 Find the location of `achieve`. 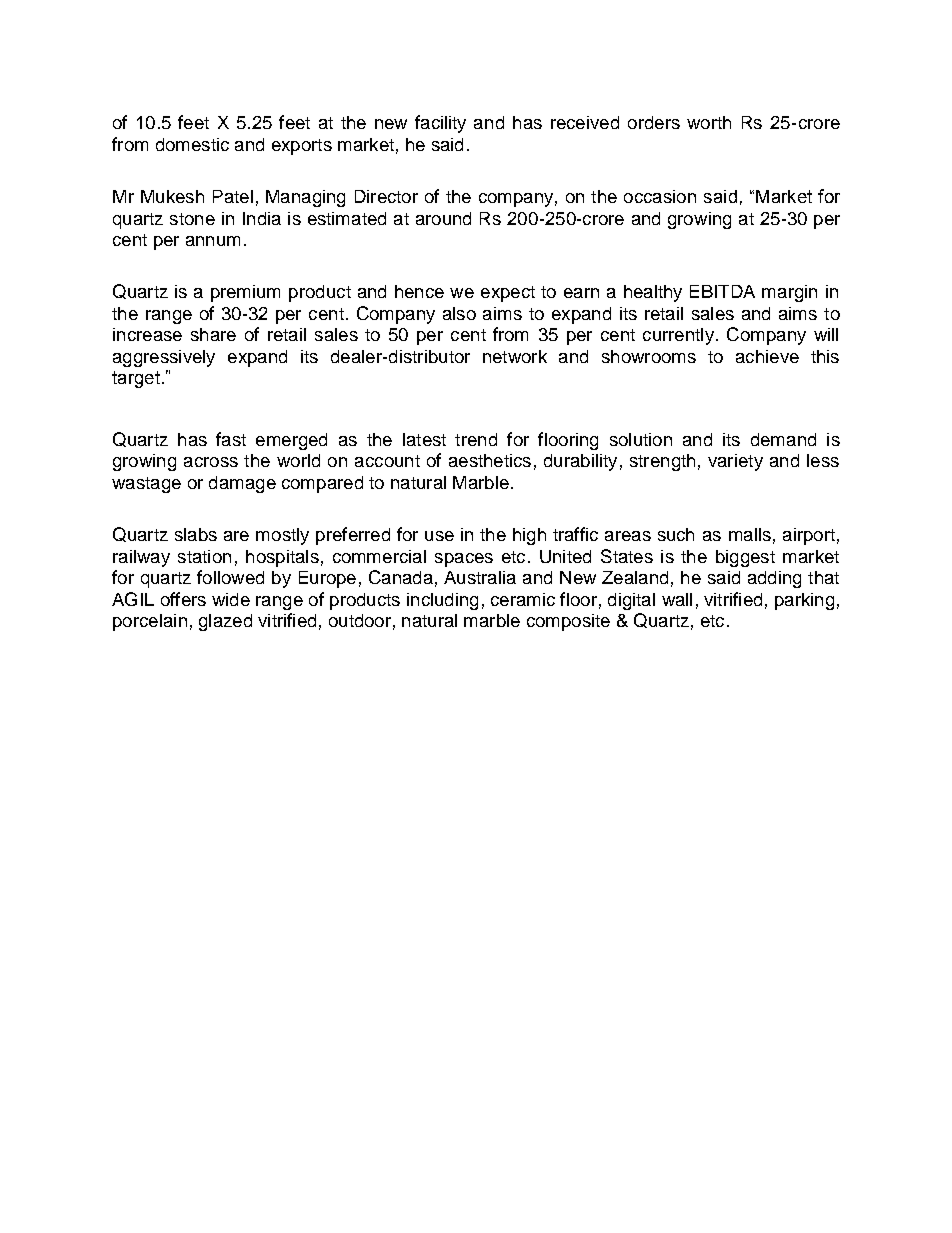

achieve is located at coordinates (767, 356).
